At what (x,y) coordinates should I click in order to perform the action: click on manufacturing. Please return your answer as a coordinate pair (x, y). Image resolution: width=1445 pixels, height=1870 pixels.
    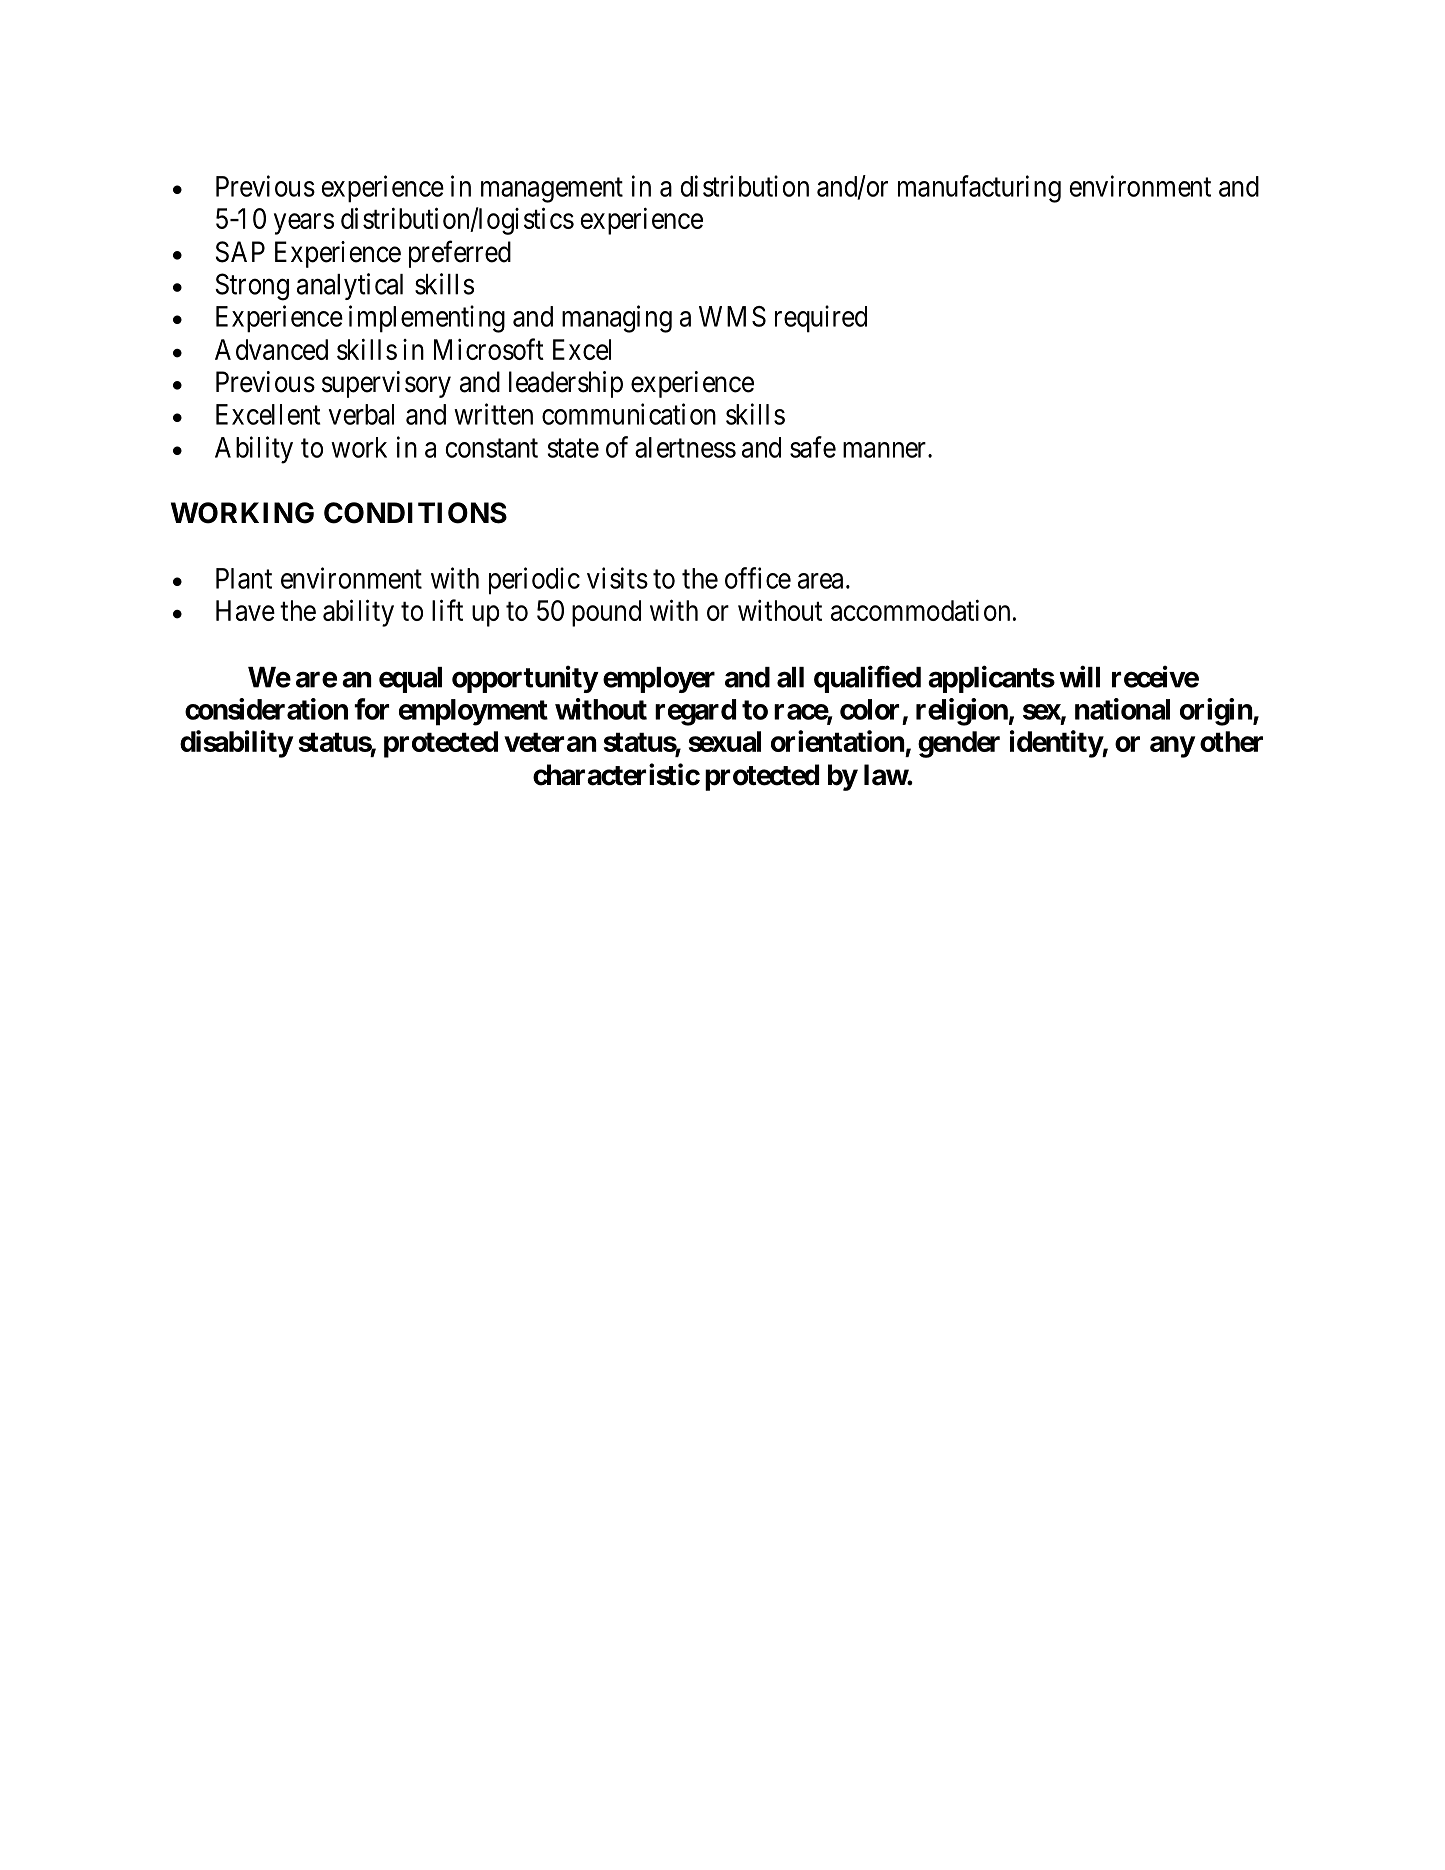
    Looking at the image, I should click on (979, 189).
